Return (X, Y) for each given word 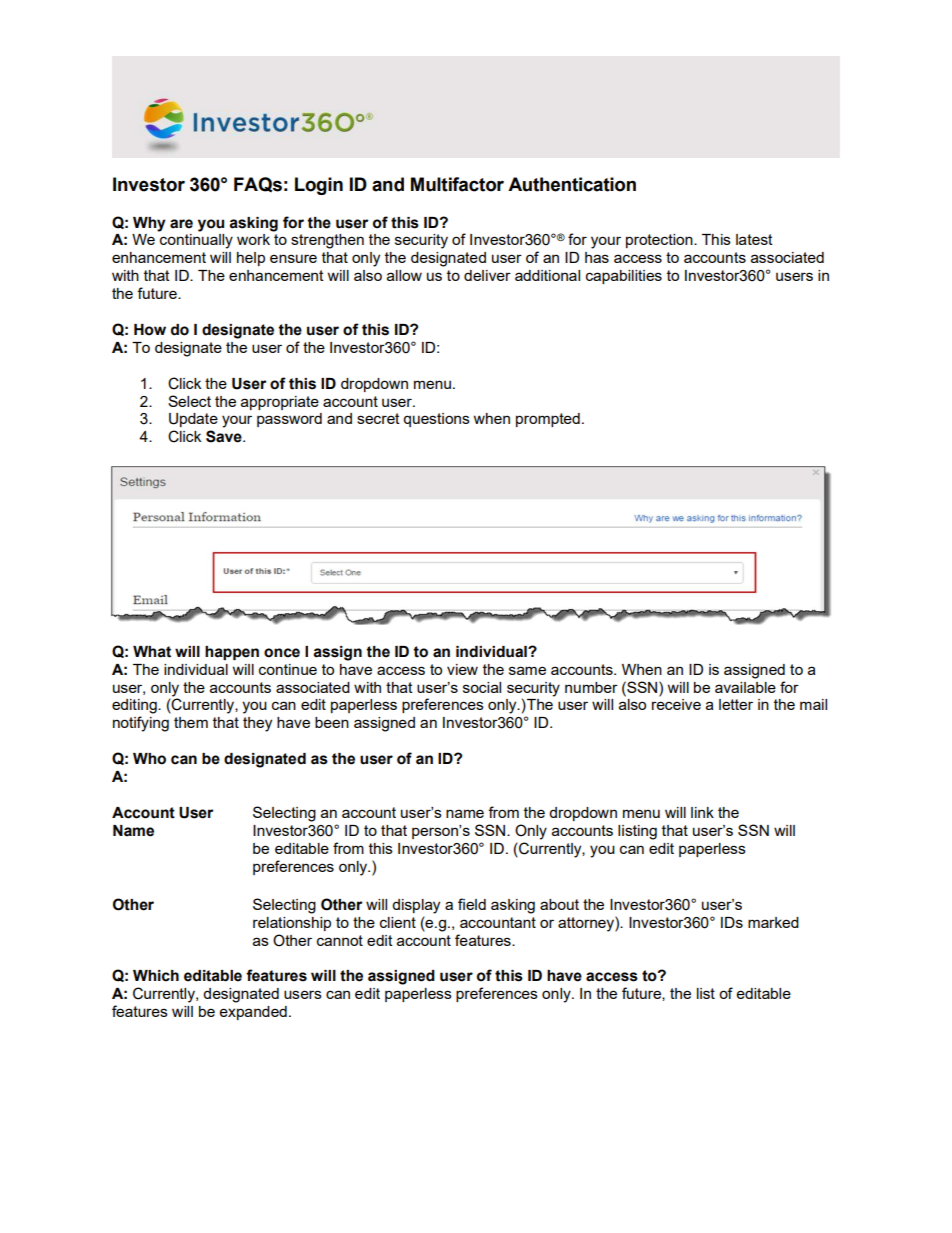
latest (754, 239)
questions (436, 420)
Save (225, 436)
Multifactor (457, 184)
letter (736, 704)
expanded (253, 1013)
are (181, 224)
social (482, 687)
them (191, 722)
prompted (548, 420)
